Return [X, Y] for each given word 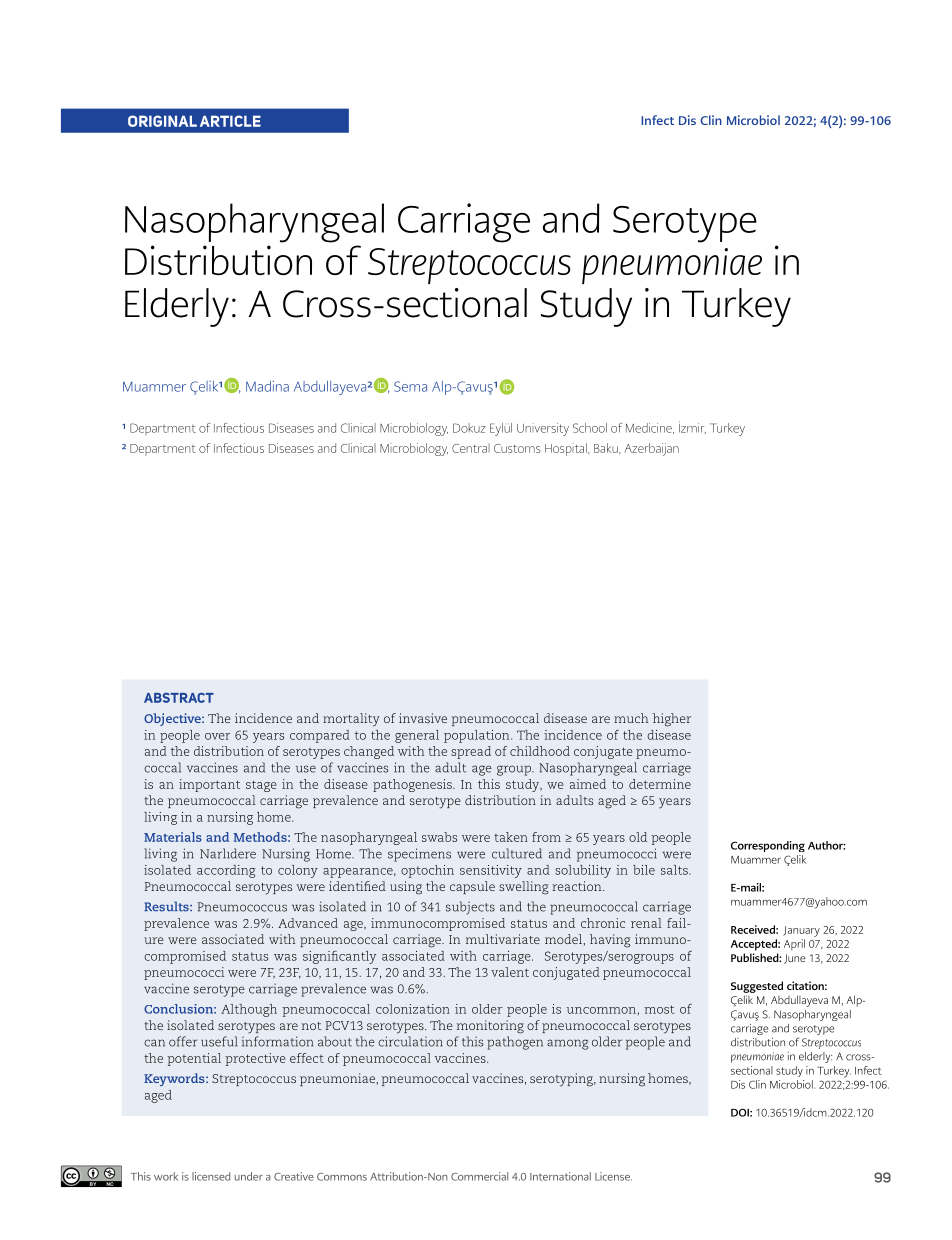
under [249, 1176]
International [560, 1176]
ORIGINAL [162, 121]
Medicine [650, 428]
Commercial [479, 1176]
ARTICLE [230, 121]
